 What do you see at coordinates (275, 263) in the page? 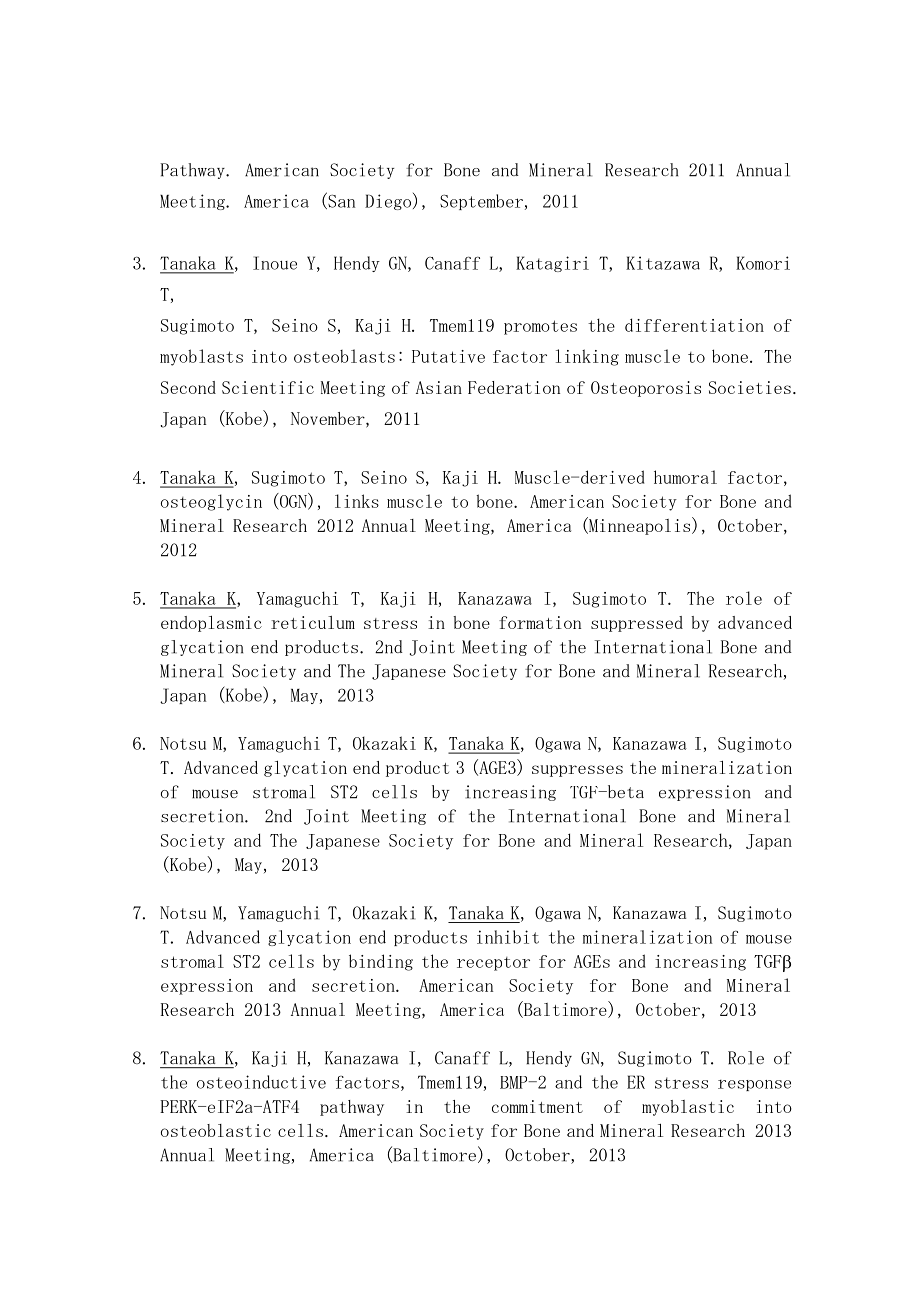
I see `Inoue` at bounding box center [275, 263].
